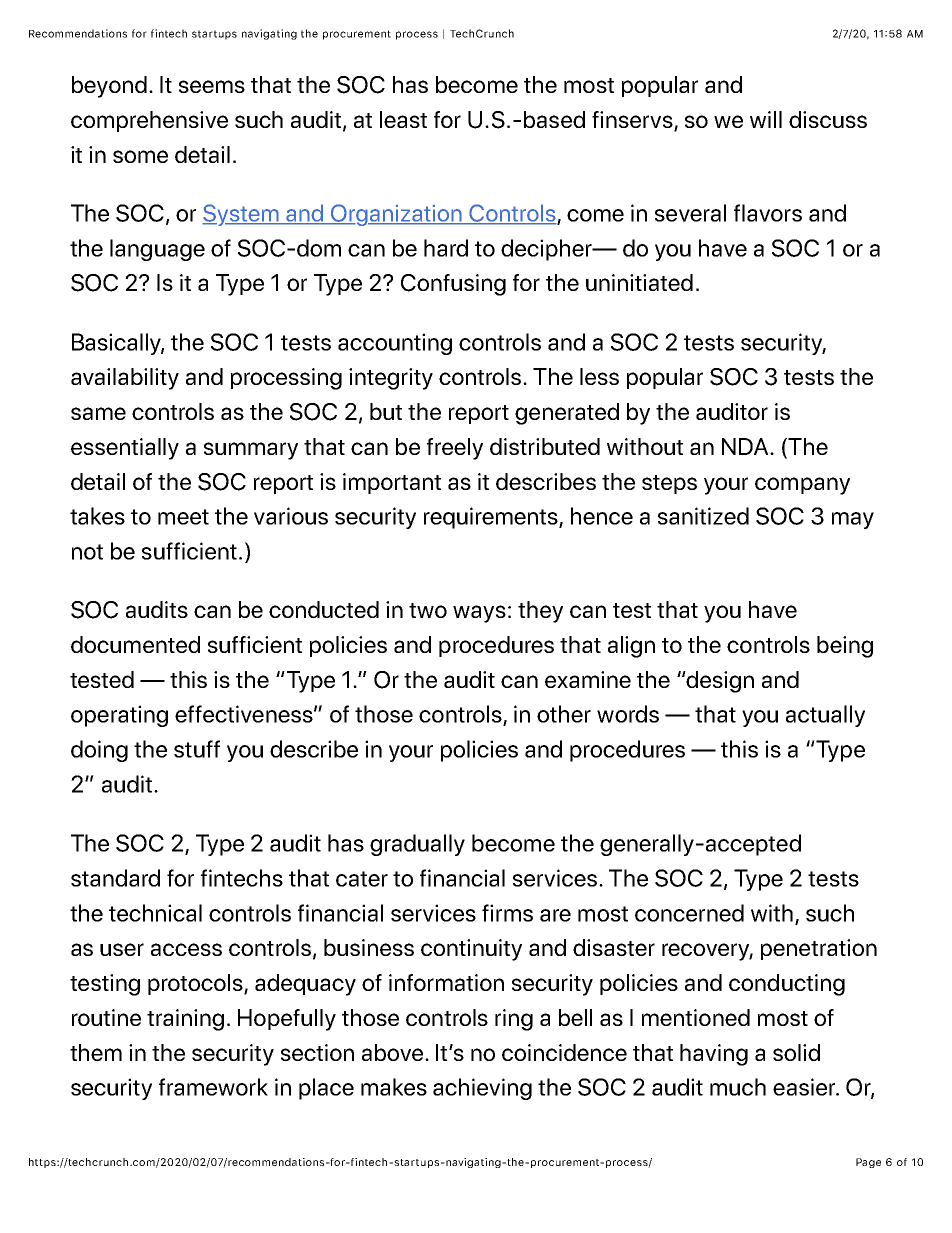 The image size is (952, 1233). I want to click on framework, so click(213, 1087).
